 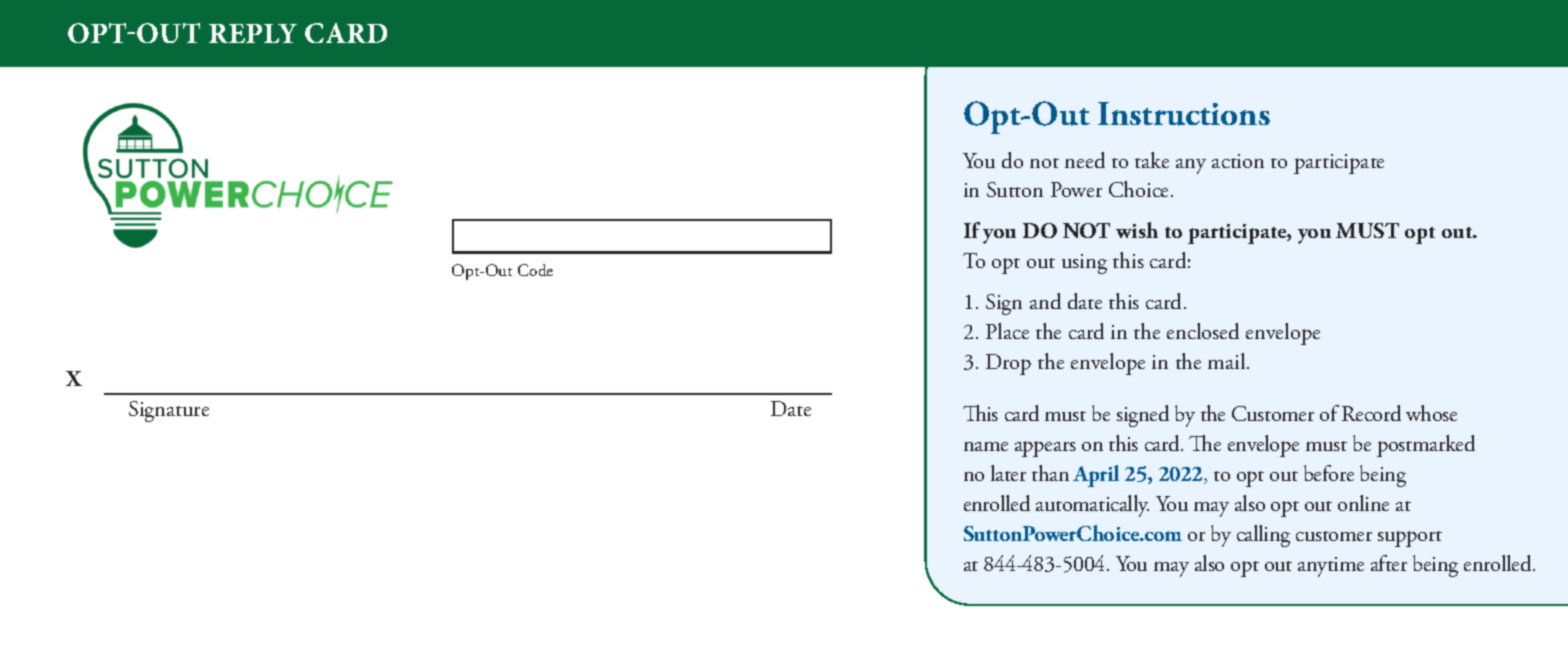 I want to click on enclosed, so click(x=1203, y=331).
